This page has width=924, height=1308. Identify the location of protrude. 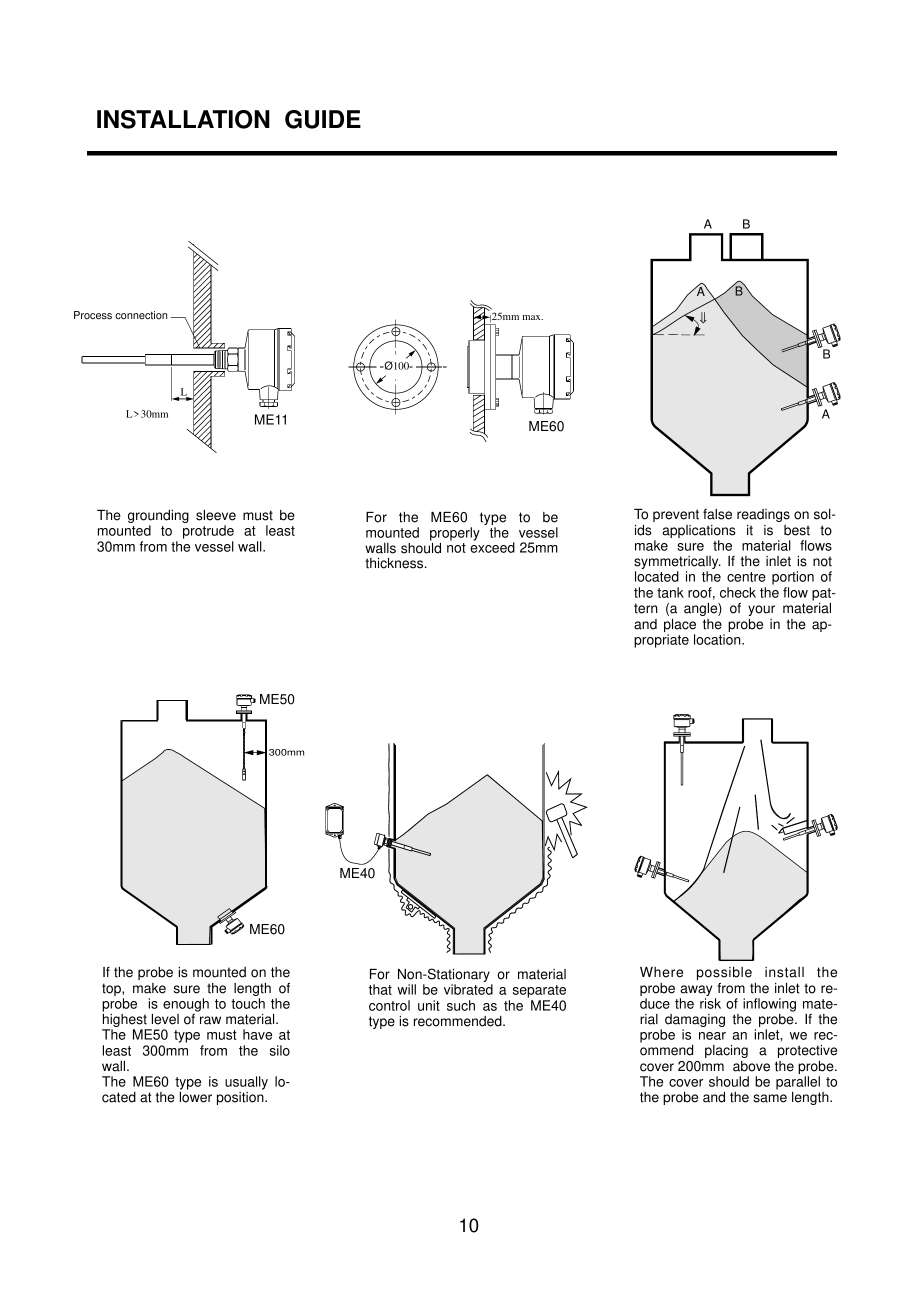
(208, 532).
